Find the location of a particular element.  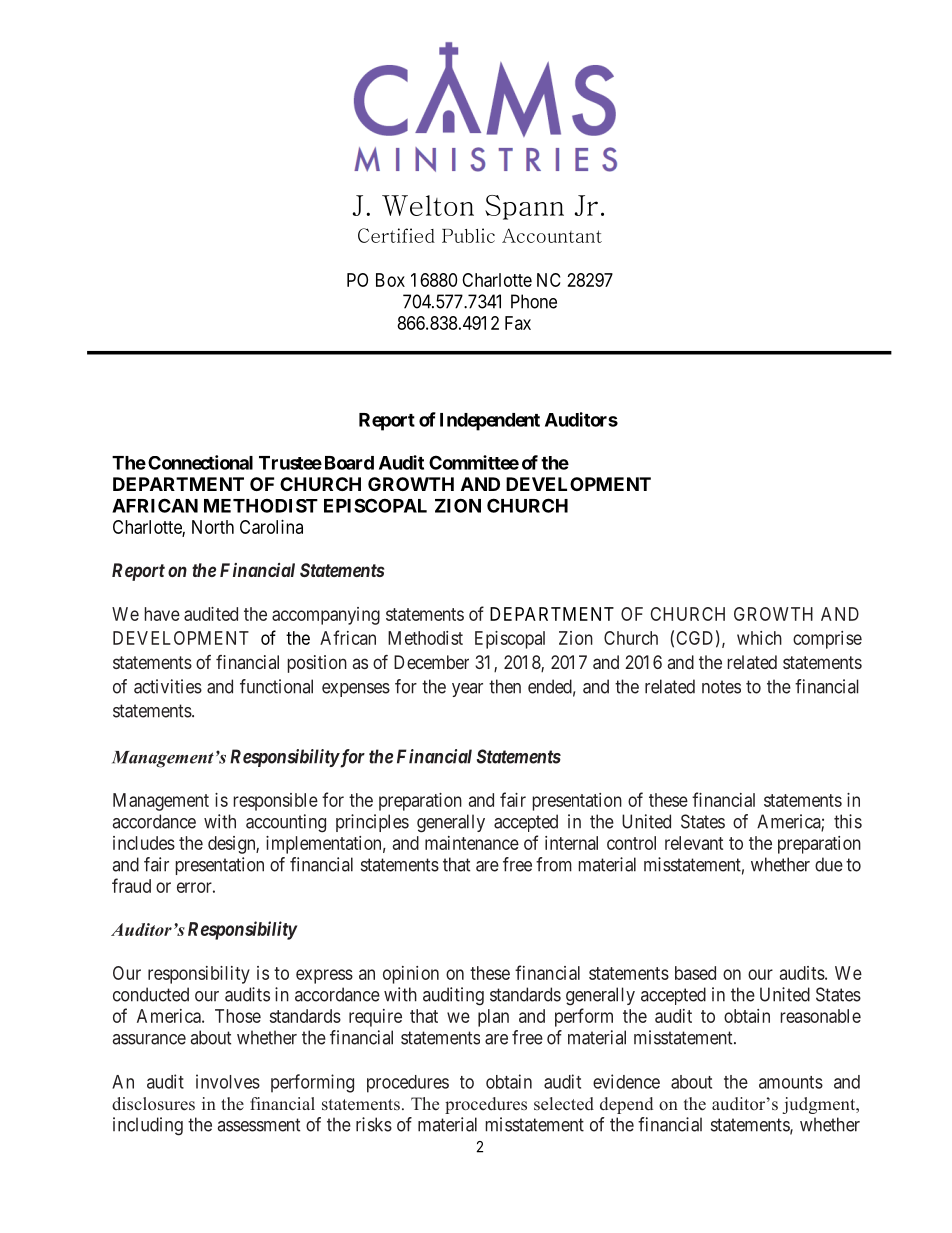

Board is located at coordinates (349, 463).
